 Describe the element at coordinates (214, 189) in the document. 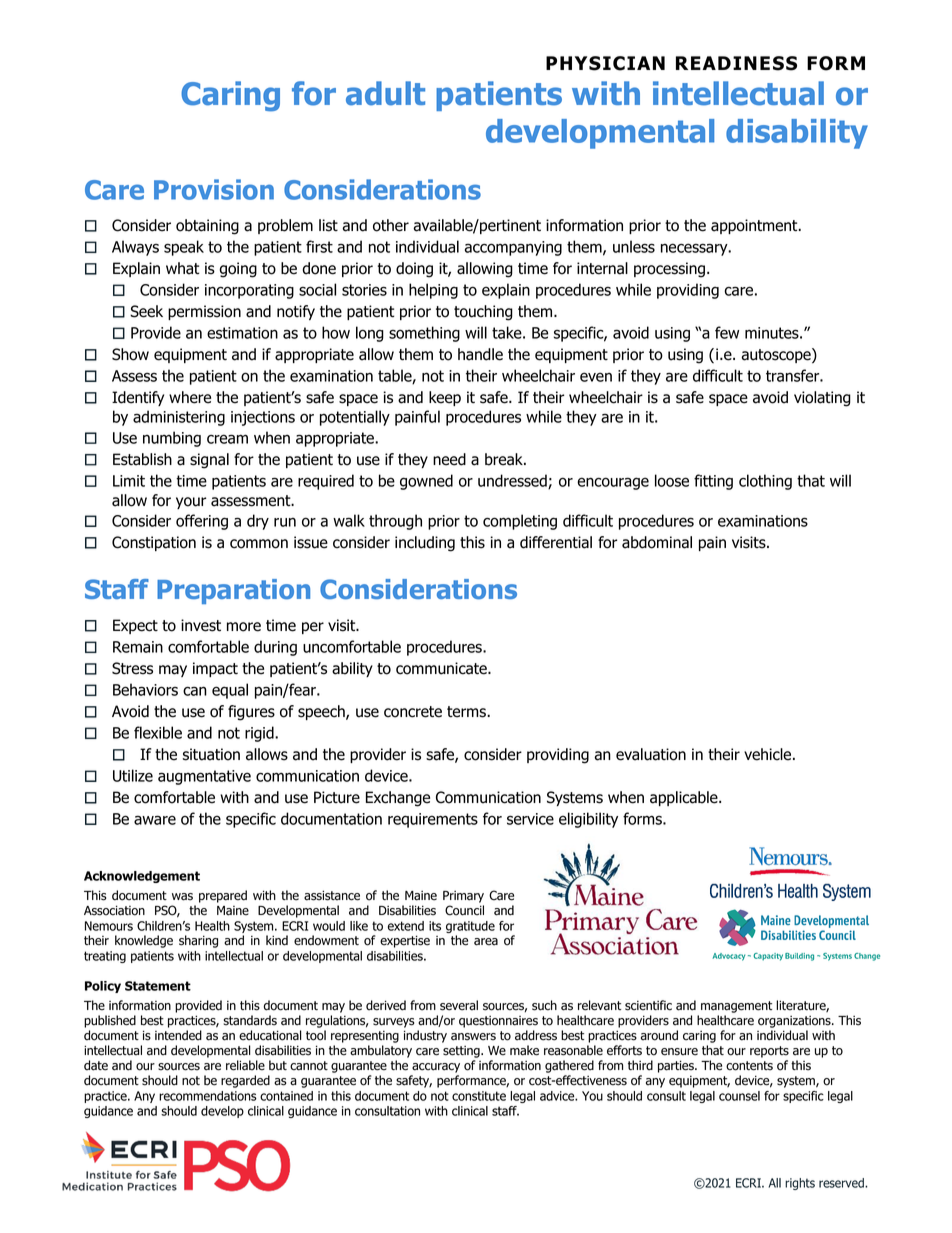

I see `Provision` at that location.
